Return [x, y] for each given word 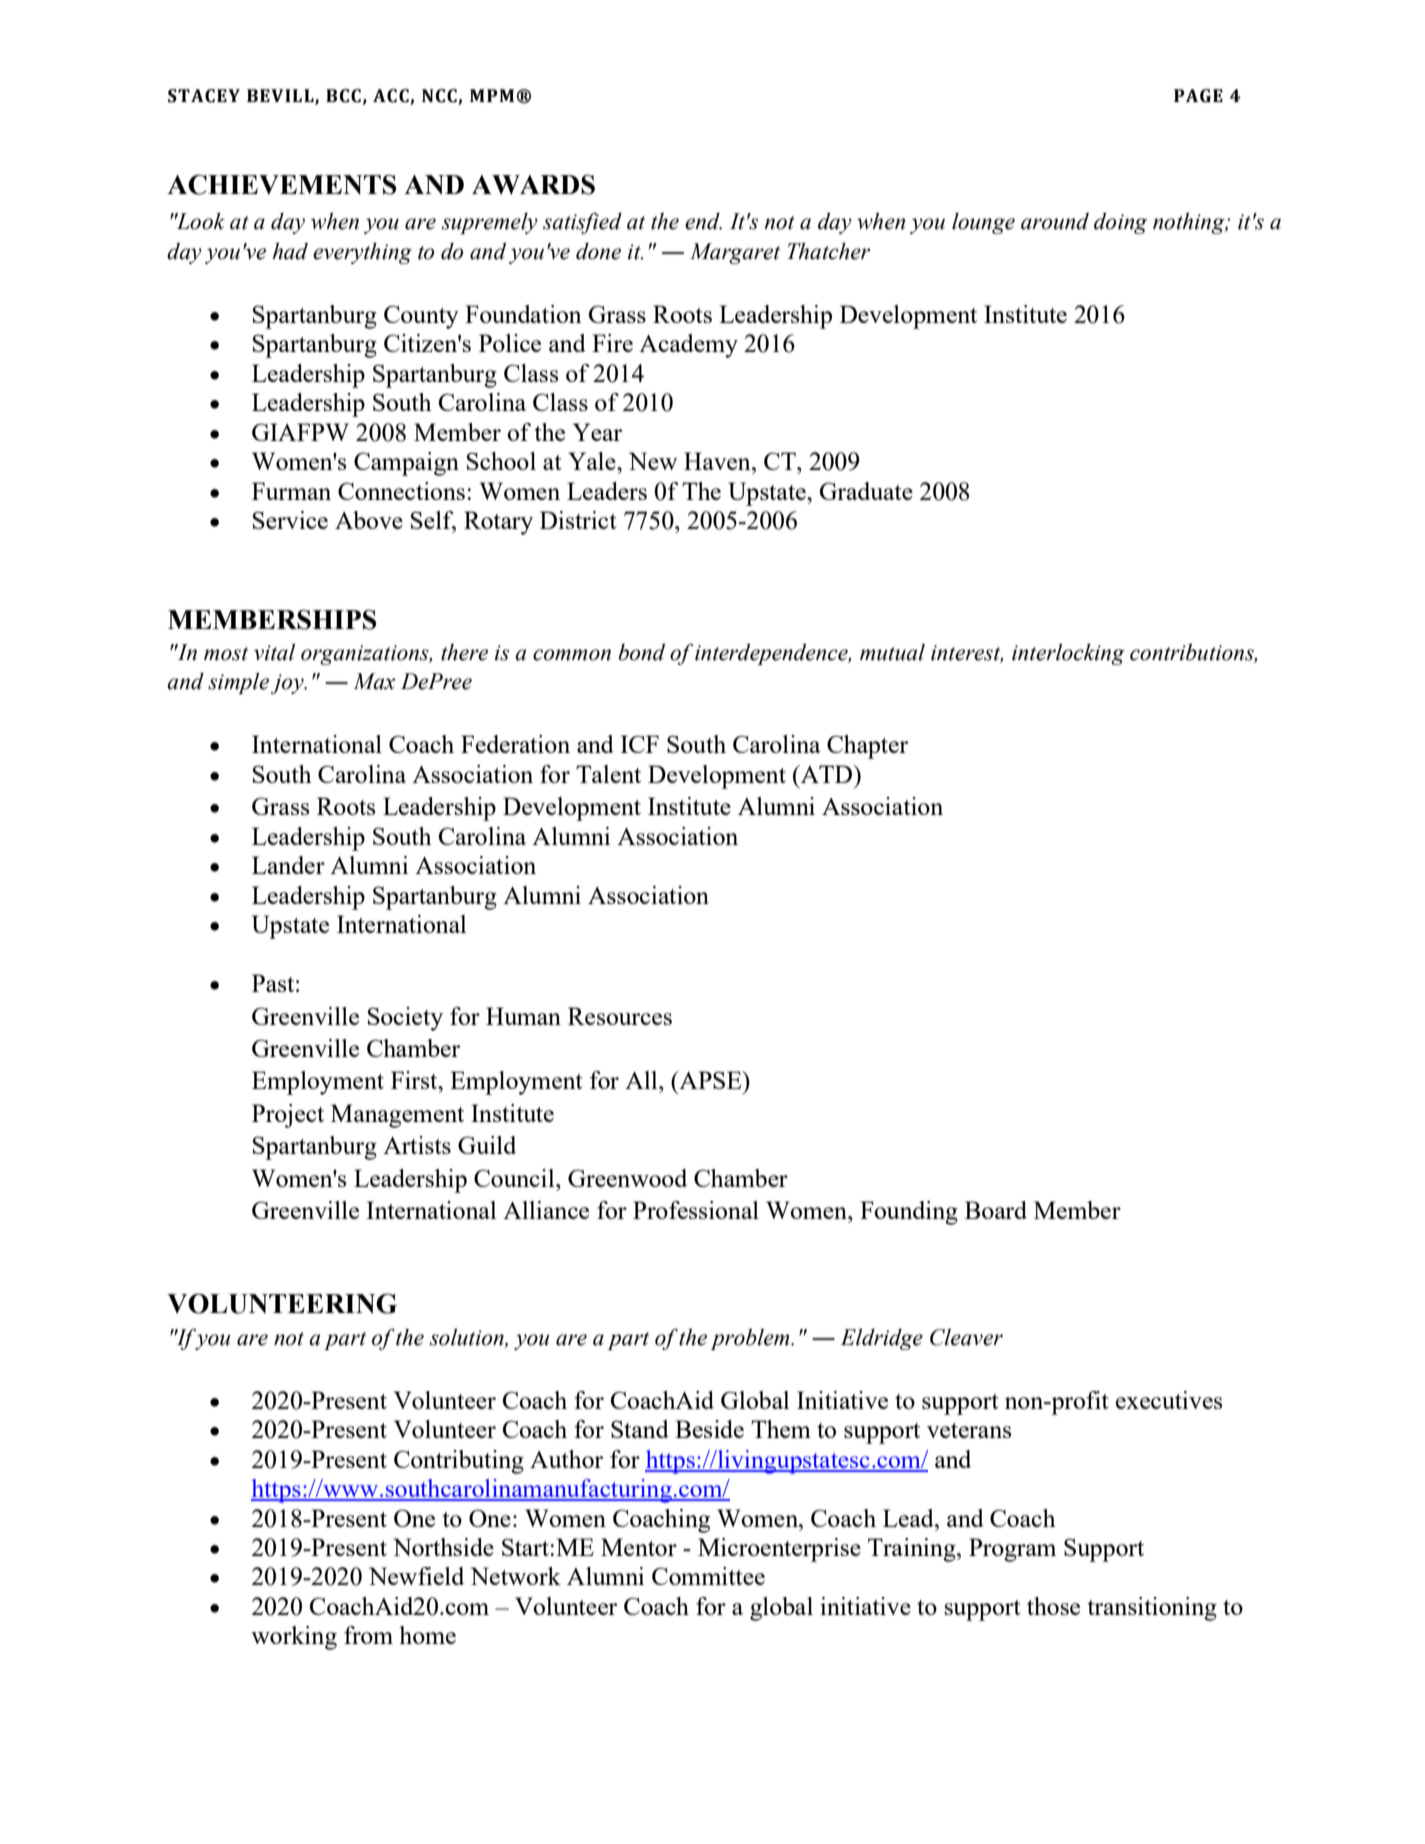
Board [996, 1210]
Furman [291, 491]
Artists [417, 1145]
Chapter [867, 747]
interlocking [1068, 654]
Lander [288, 865]
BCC [343, 96]
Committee [708, 1576]
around [1055, 221]
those [1053, 1606]
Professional [696, 1210]
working [294, 1638]
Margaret [735, 253]
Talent [608, 774]
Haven [718, 461]
